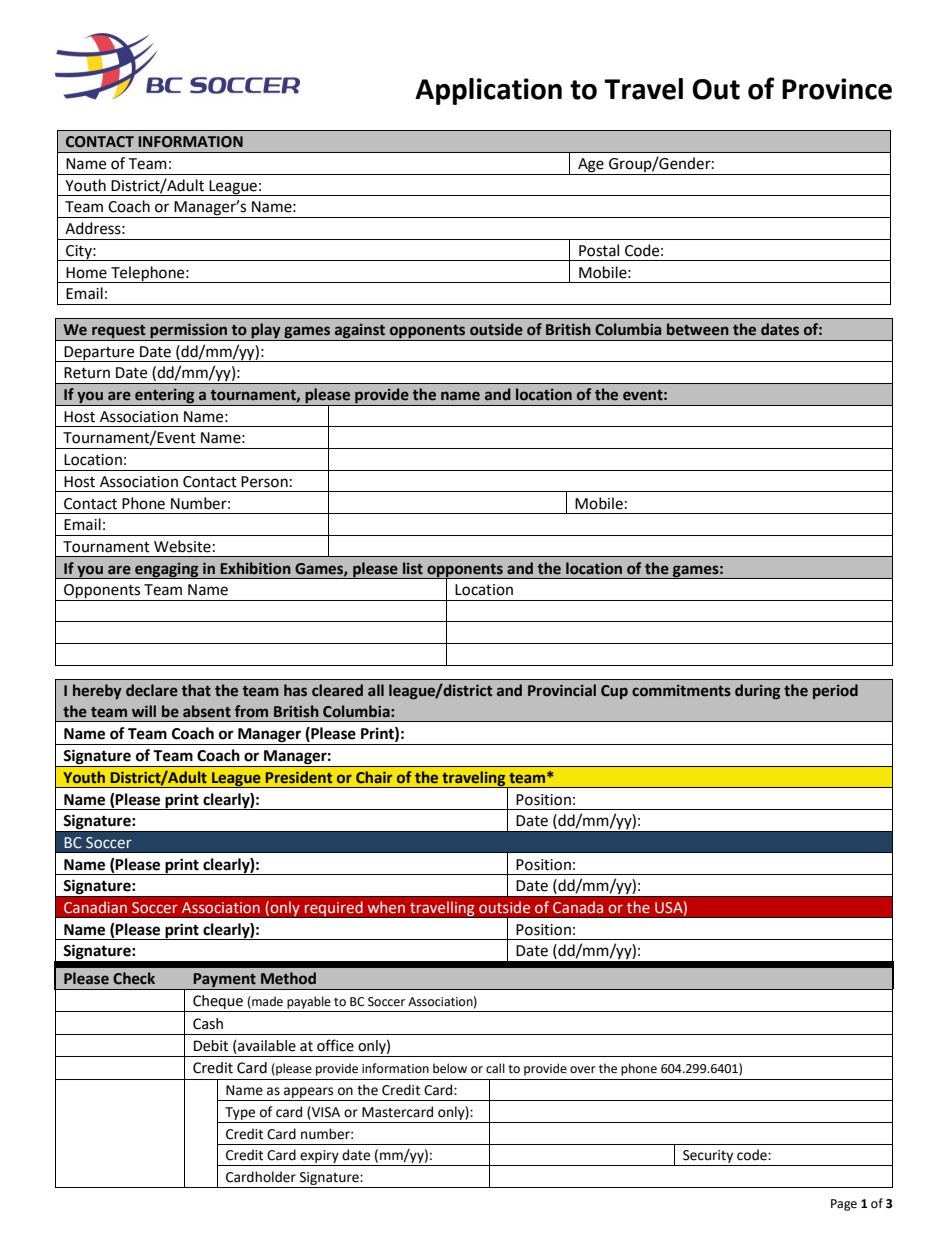 The width and height of the screenshot is (952, 1233). Describe the element at coordinates (698, 329) in the screenshot. I see `between` at that location.
